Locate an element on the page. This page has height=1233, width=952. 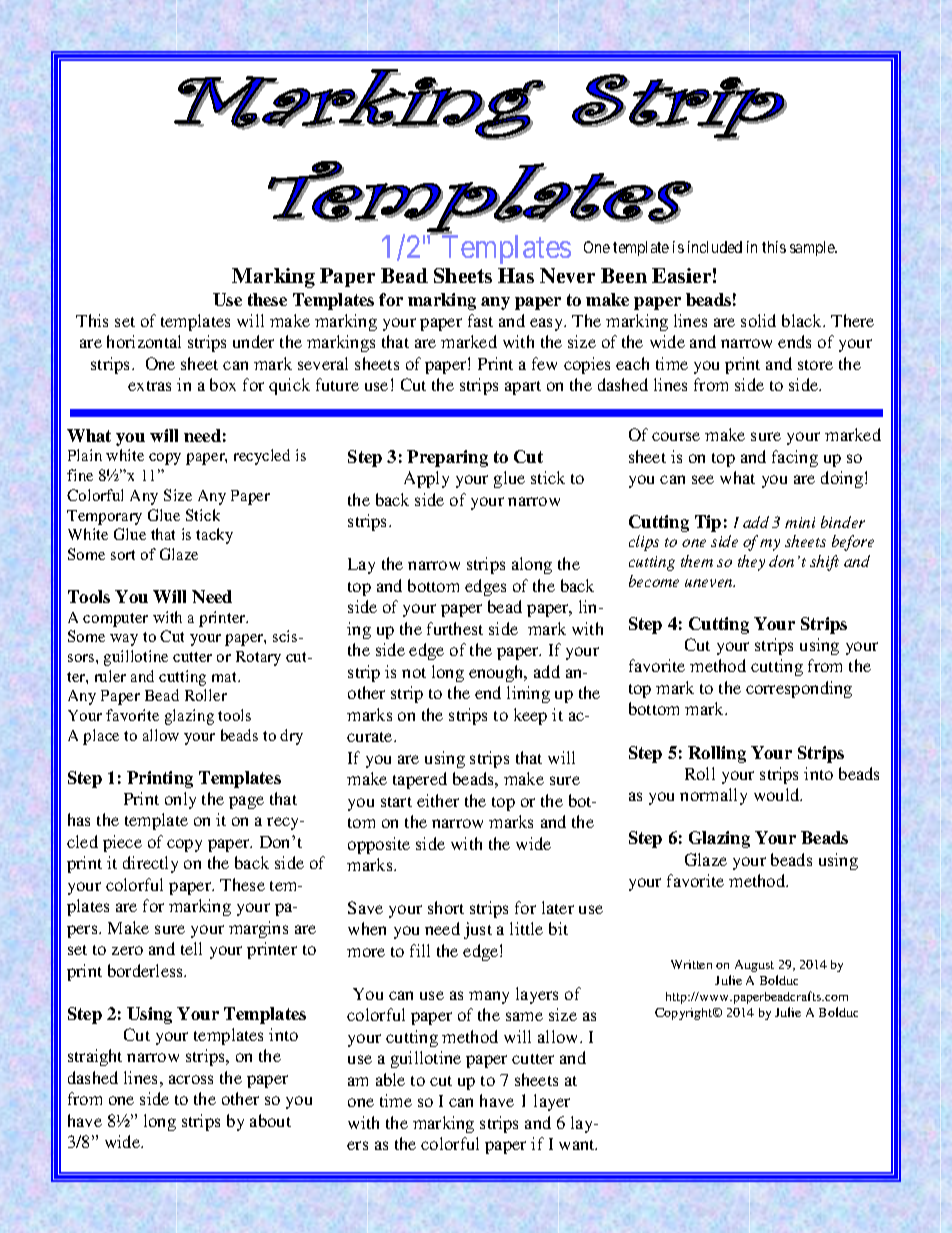
horizontal is located at coordinates (144, 341).
